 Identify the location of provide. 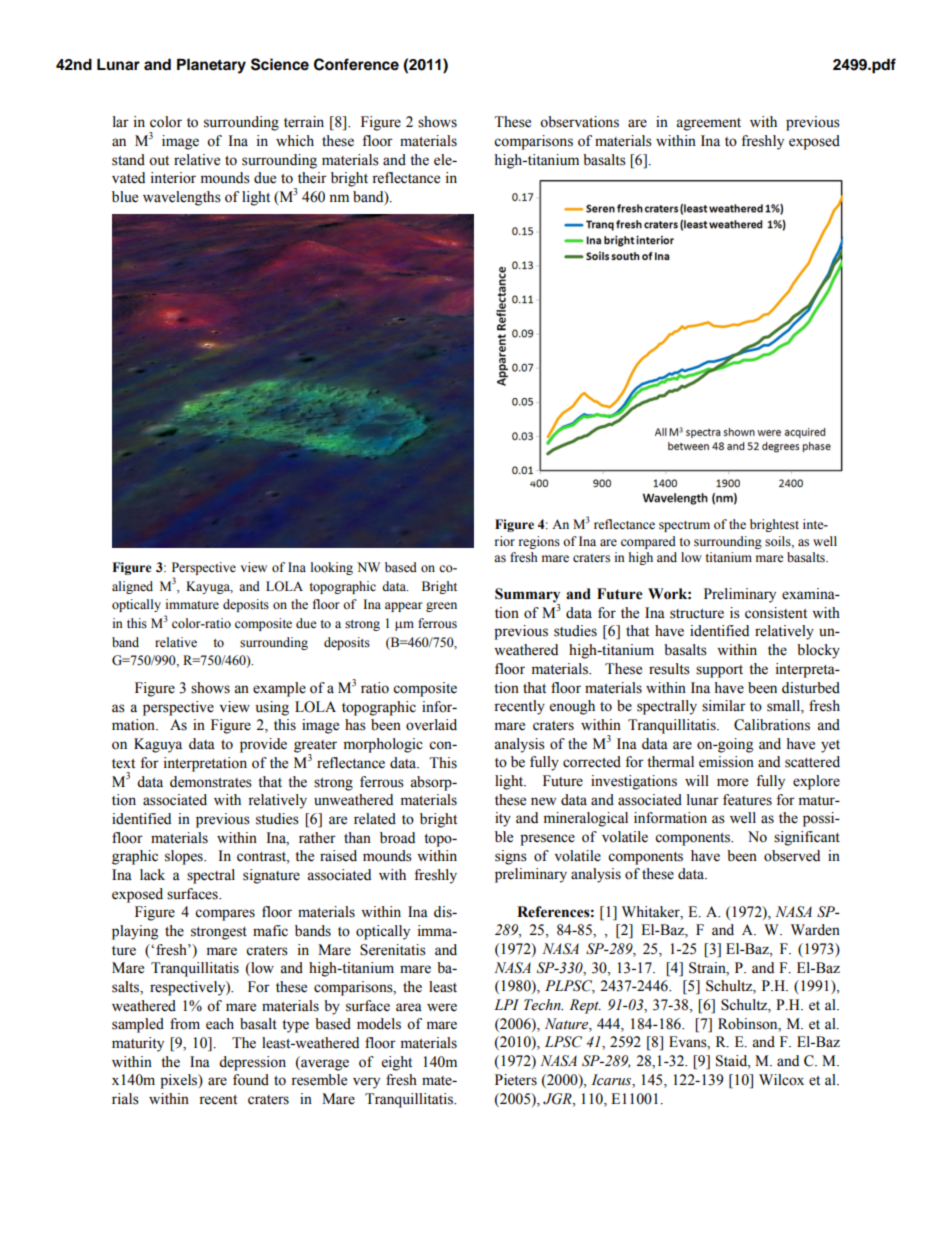
(263, 745).
